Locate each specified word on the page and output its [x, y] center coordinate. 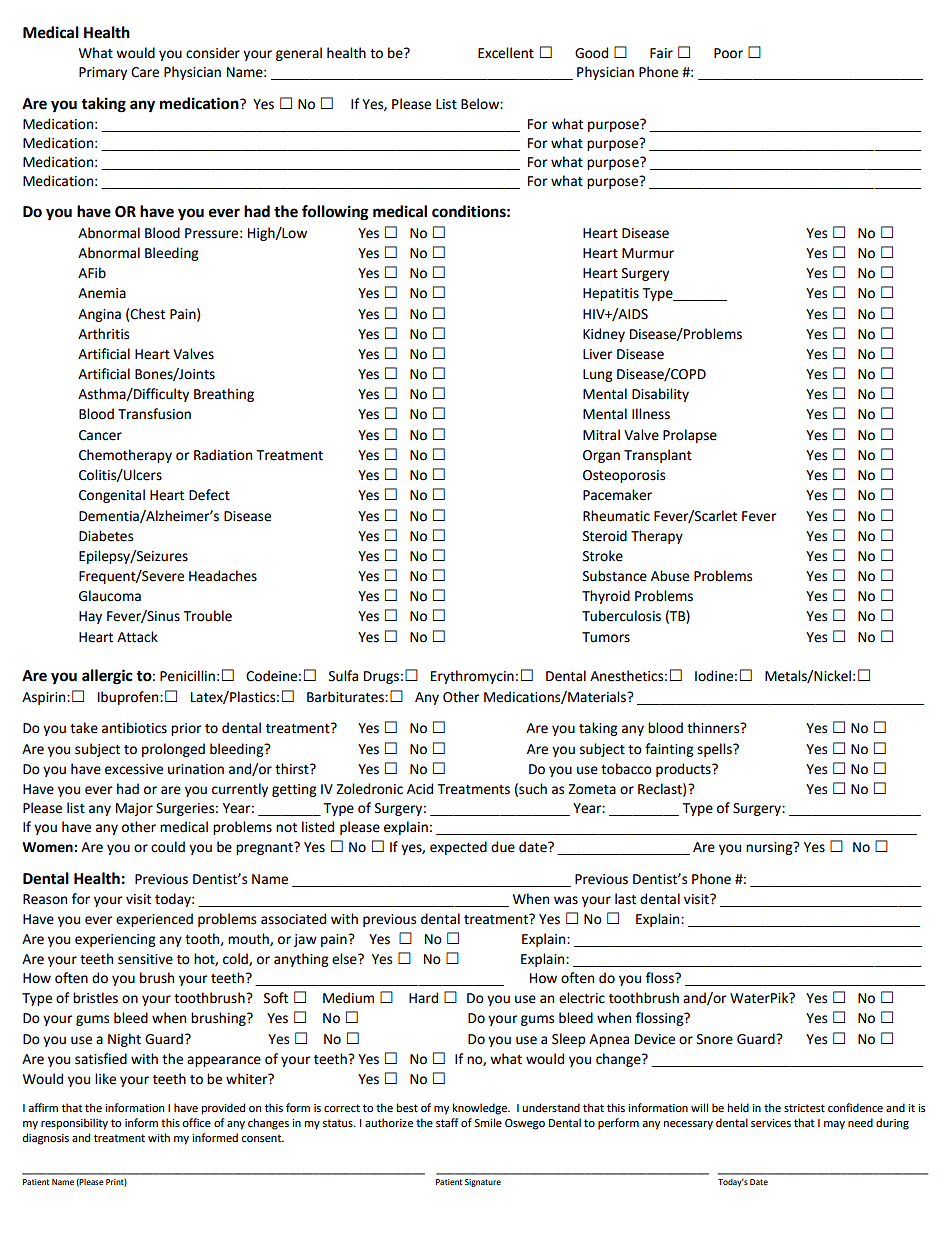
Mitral [601, 435]
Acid [420, 789]
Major [134, 809]
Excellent [506, 53]
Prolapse [690, 436]
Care [145, 72]
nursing [770, 848]
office [196, 1123]
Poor [728, 53]
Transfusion [154, 414]
